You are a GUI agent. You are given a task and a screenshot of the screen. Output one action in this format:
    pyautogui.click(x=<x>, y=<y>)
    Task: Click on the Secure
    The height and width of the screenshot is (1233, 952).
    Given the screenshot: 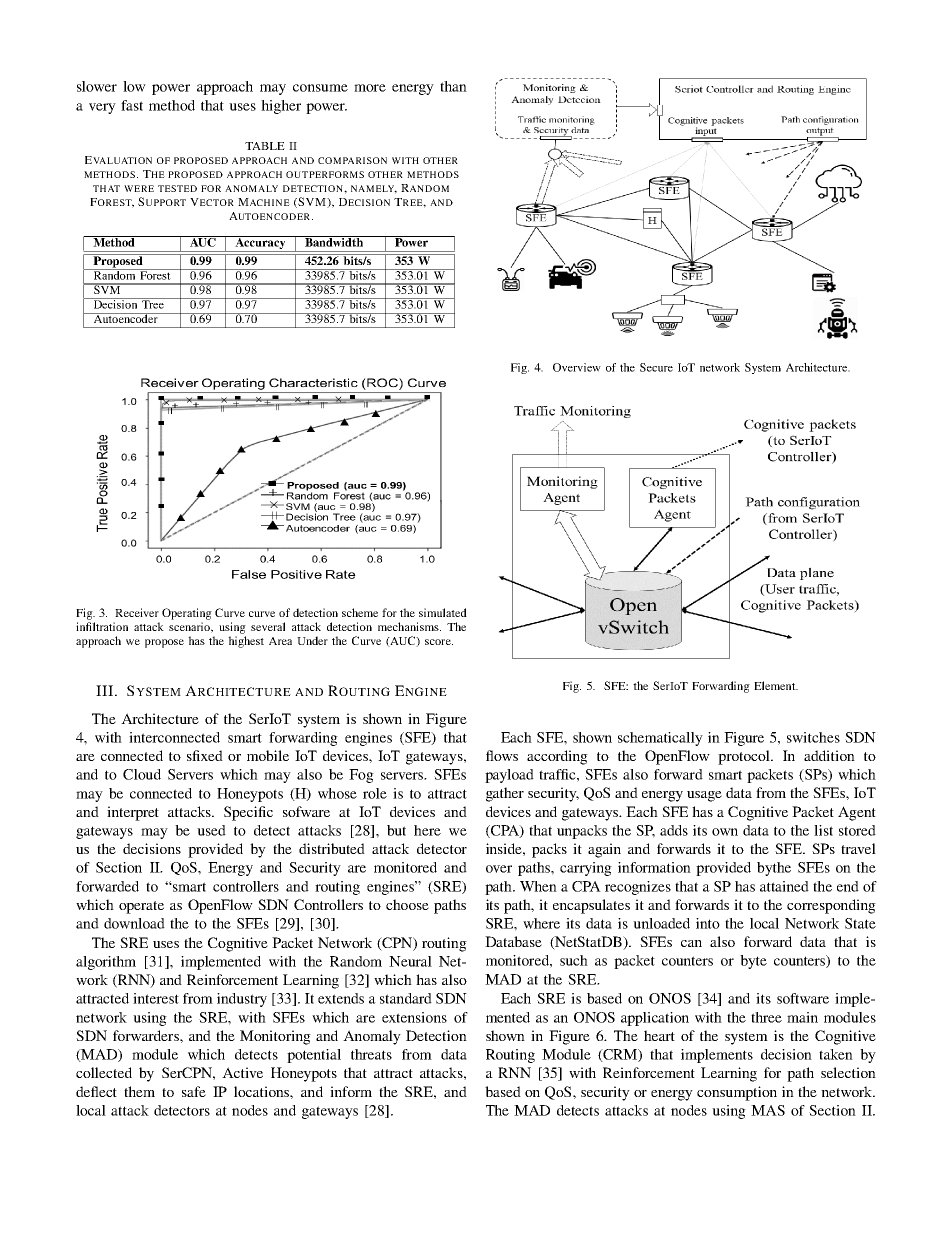 What is the action you would take?
    pyautogui.click(x=656, y=367)
